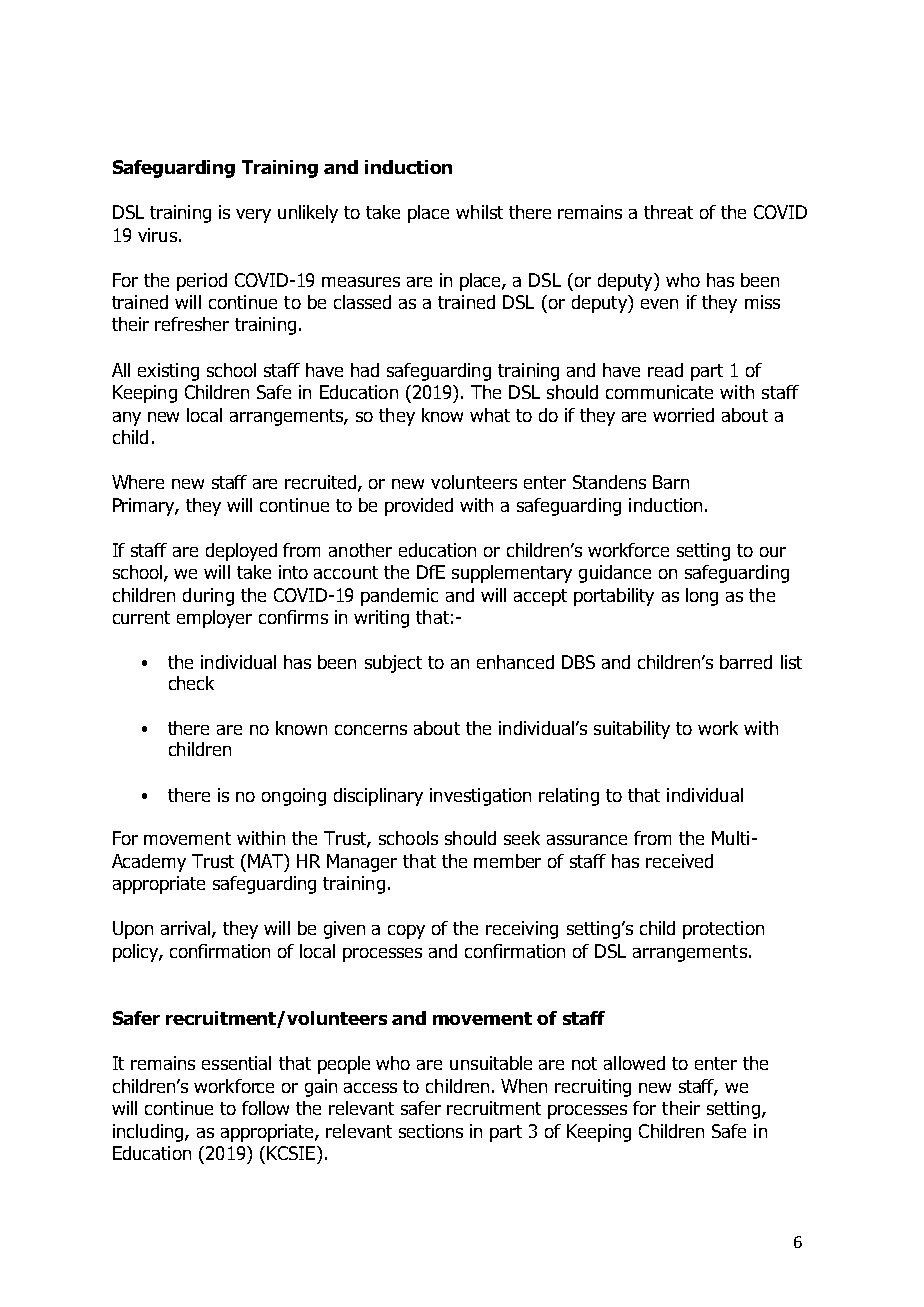 This image has height=1307, width=924. What do you see at coordinates (746, 662) in the image?
I see `barred` at bounding box center [746, 662].
